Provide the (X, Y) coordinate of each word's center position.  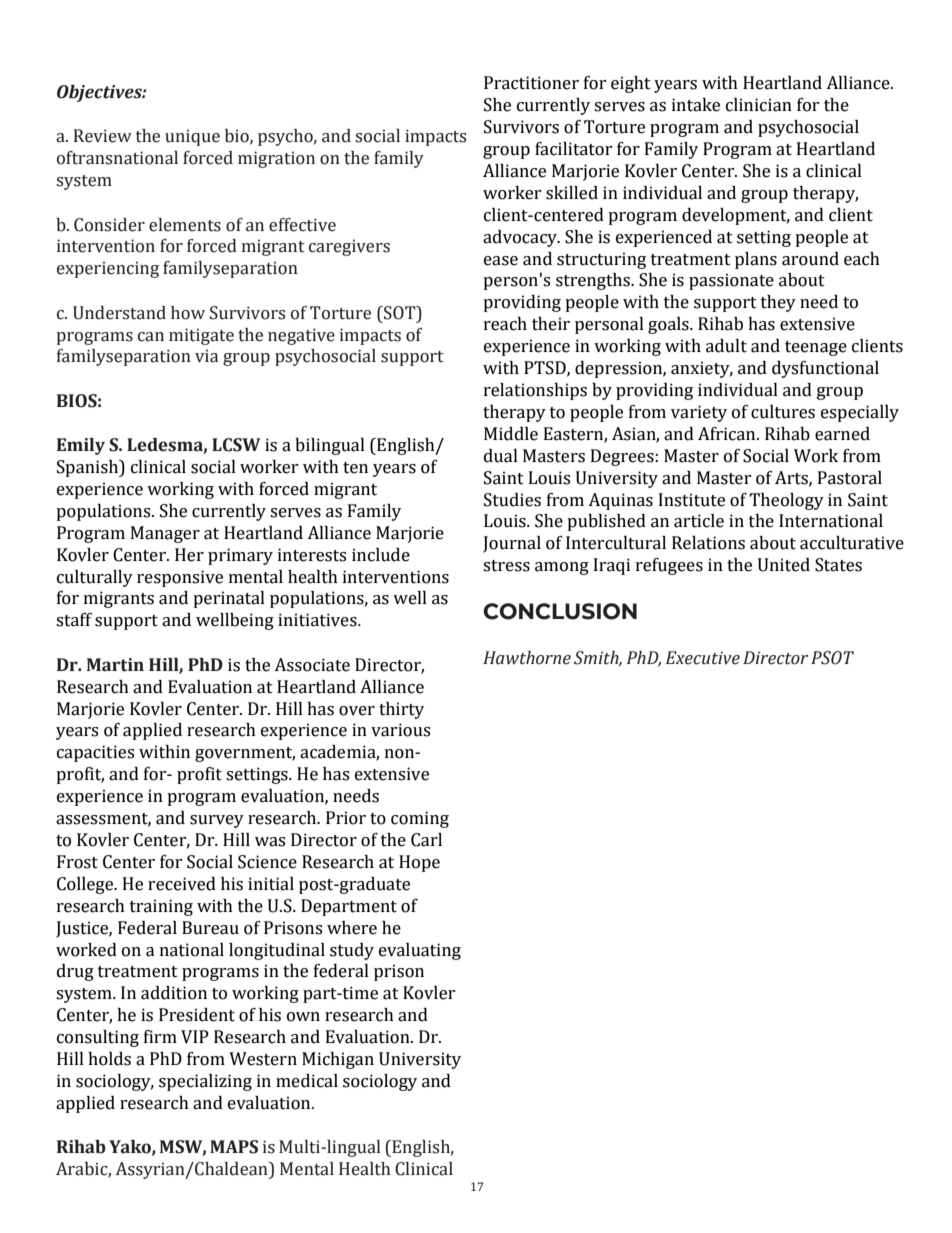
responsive (180, 578)
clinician (759, 105)
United (784, 565)
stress (506, 566)
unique (192, 137)
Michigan (338, 1060)
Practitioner (531, 83)
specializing (205, 1082)
